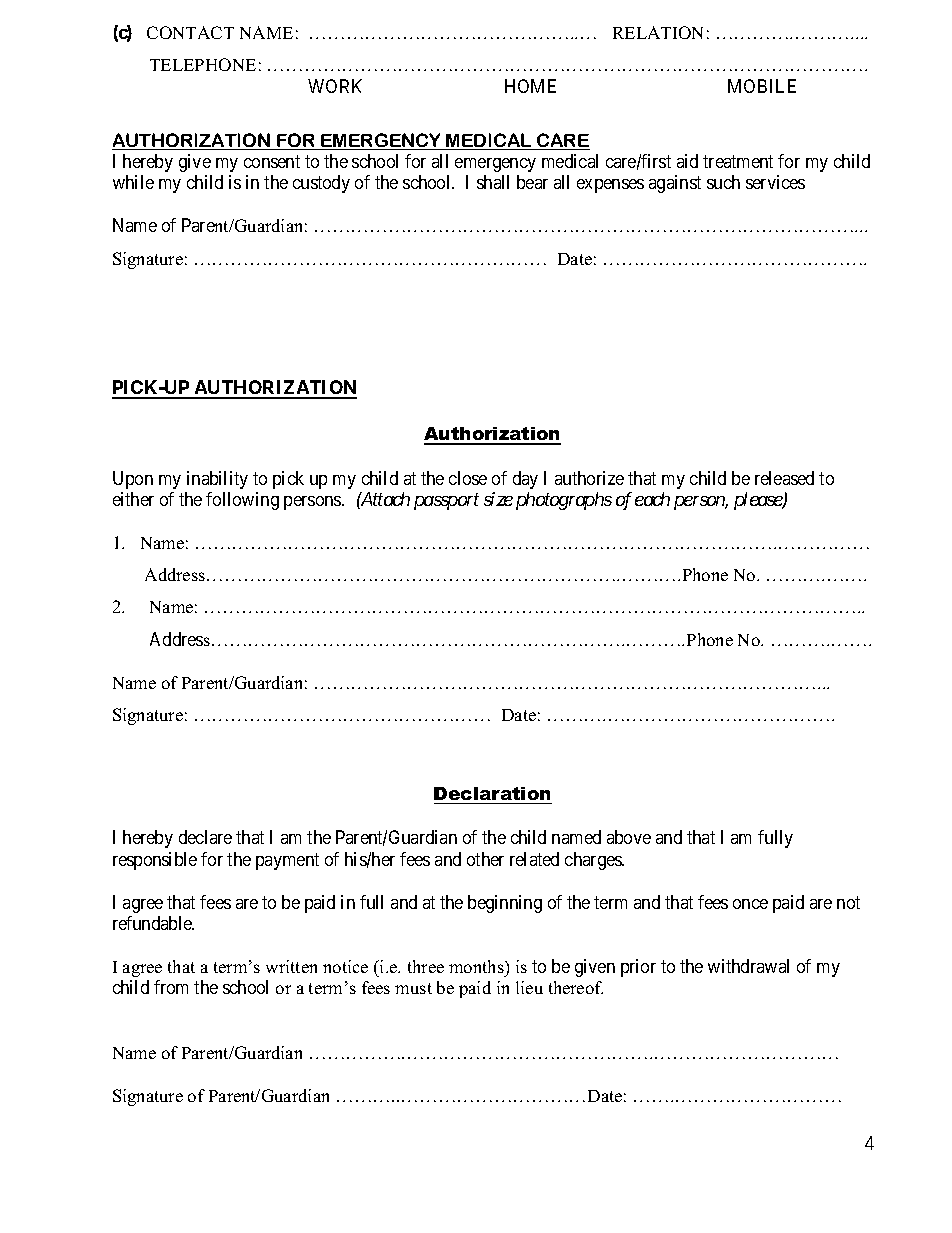 This image has width=952, height=1233. I want to click on released, so click(784, 478).
